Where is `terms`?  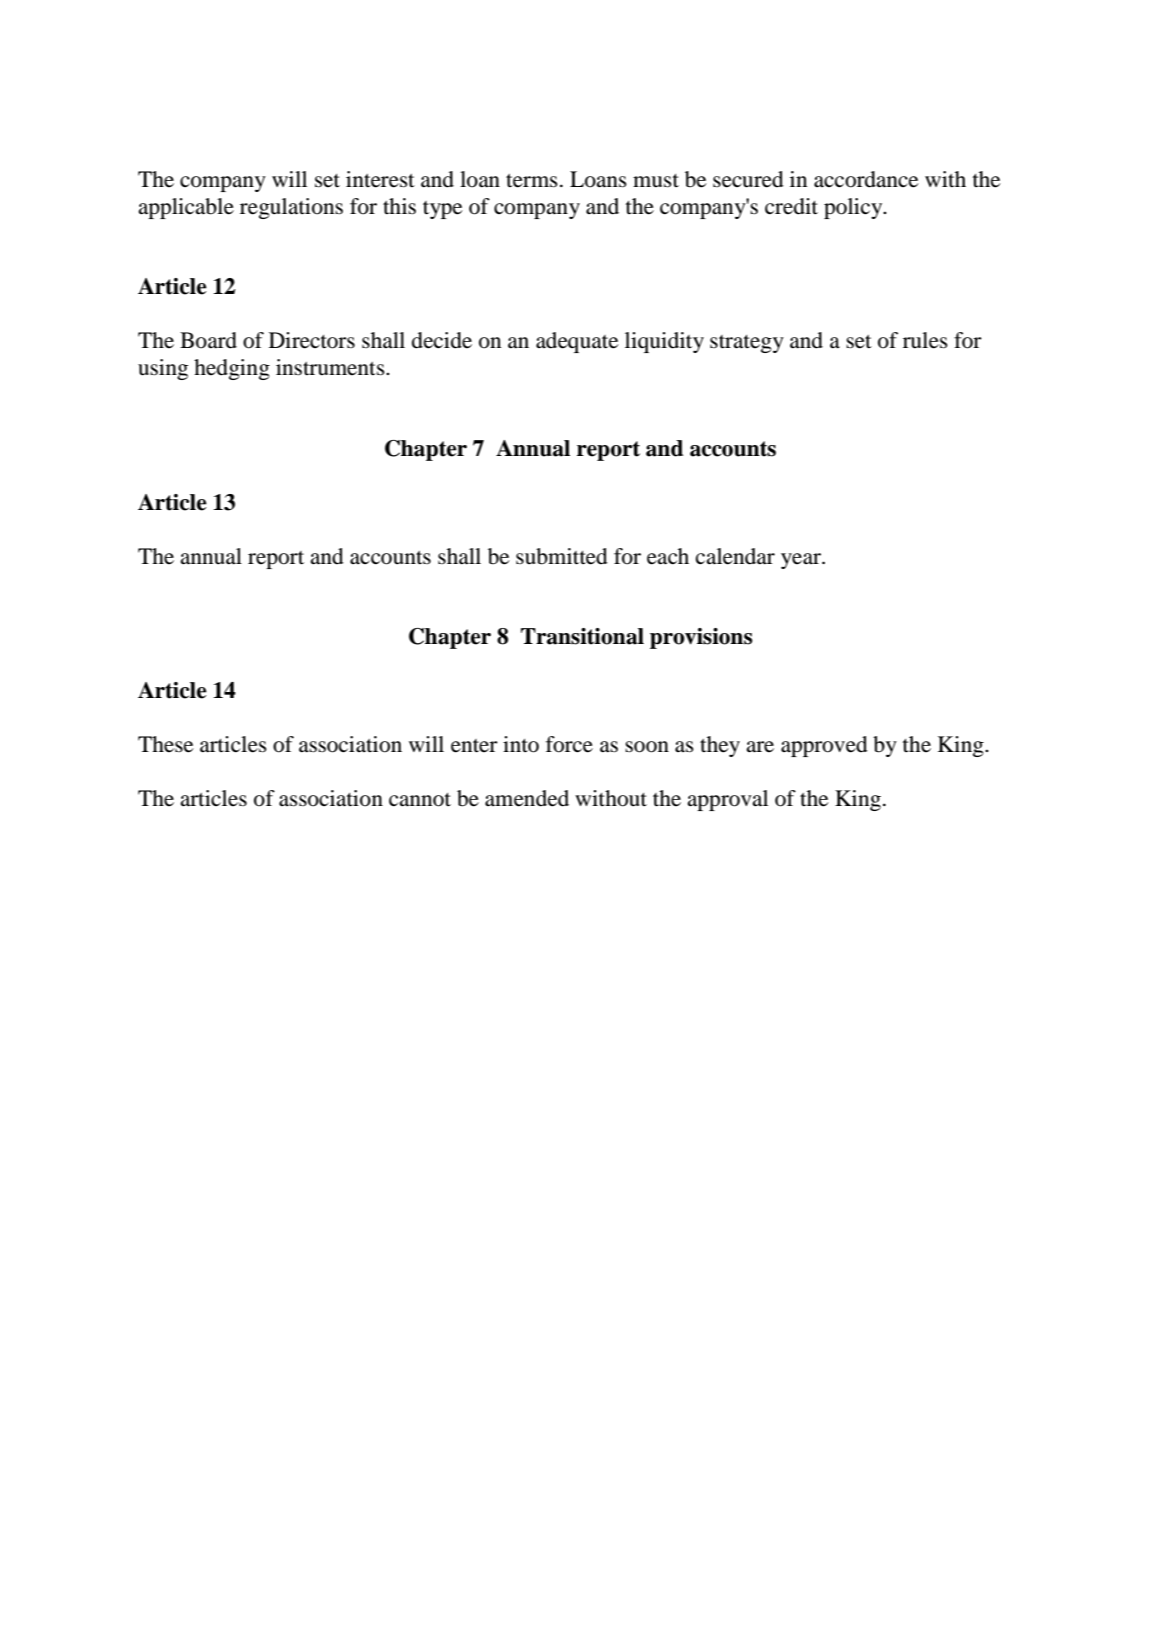 terms is located at coordinates (532, 181).
